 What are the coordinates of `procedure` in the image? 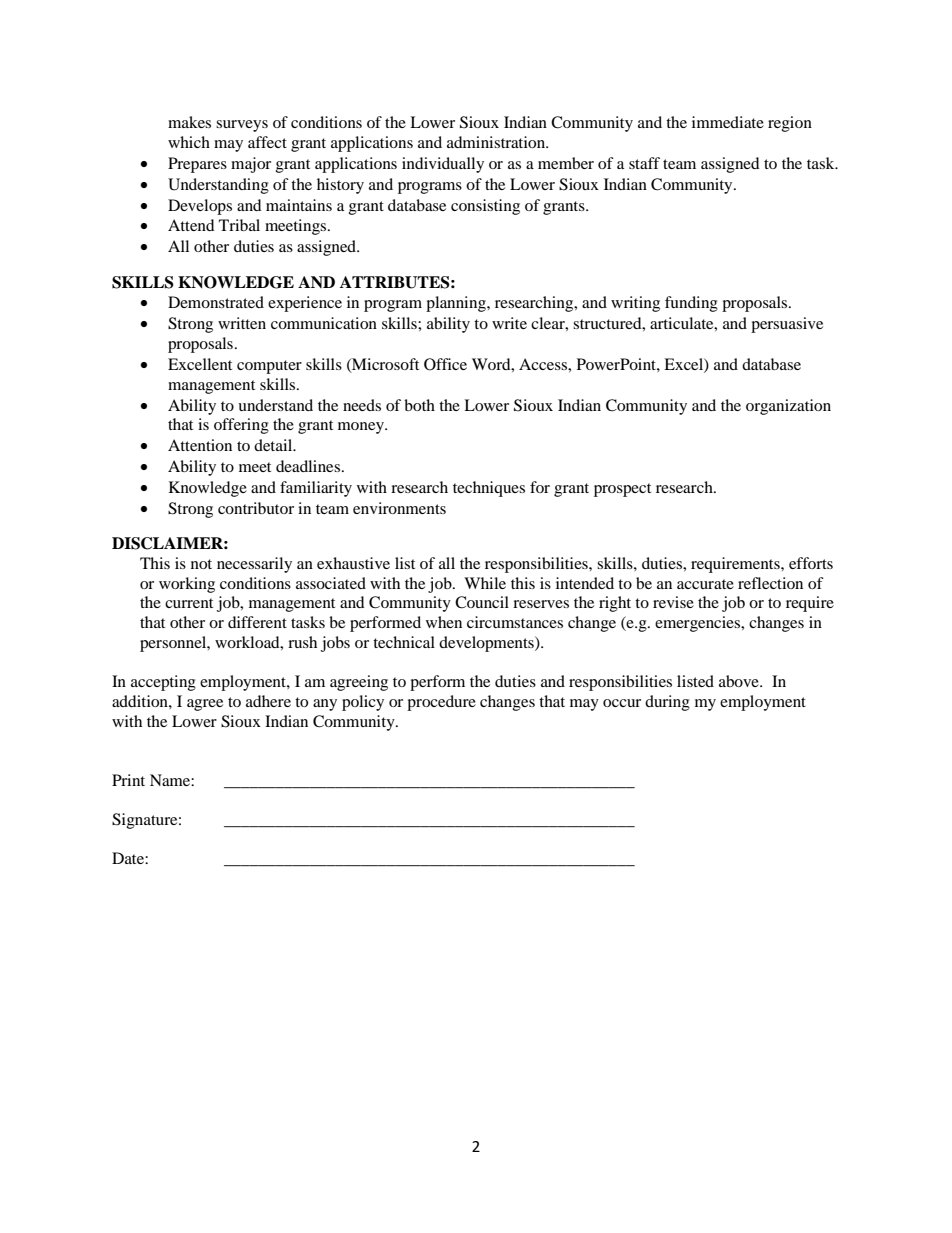 It's located at (441, 703).
